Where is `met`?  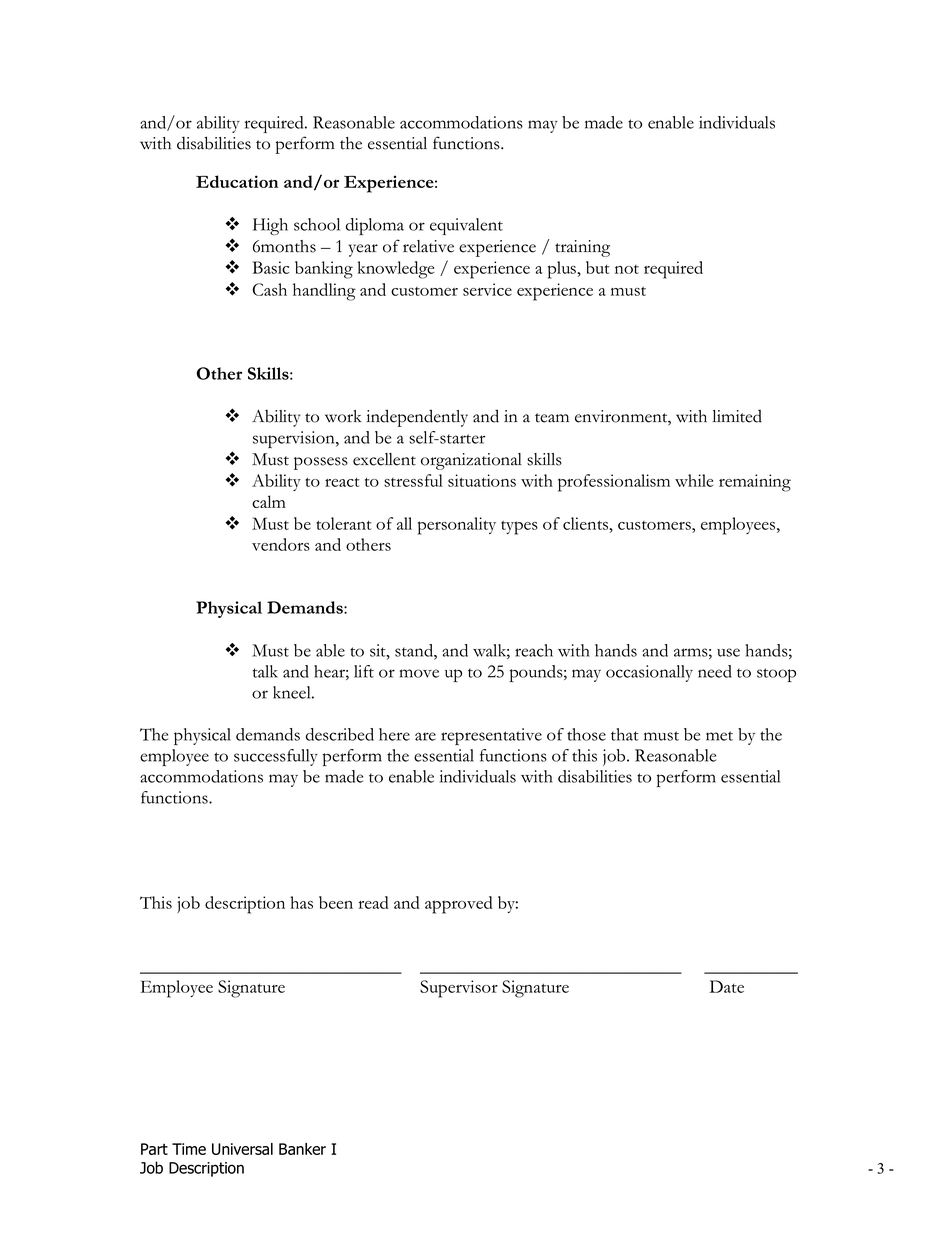 met is located at coordinates (719, 736).
